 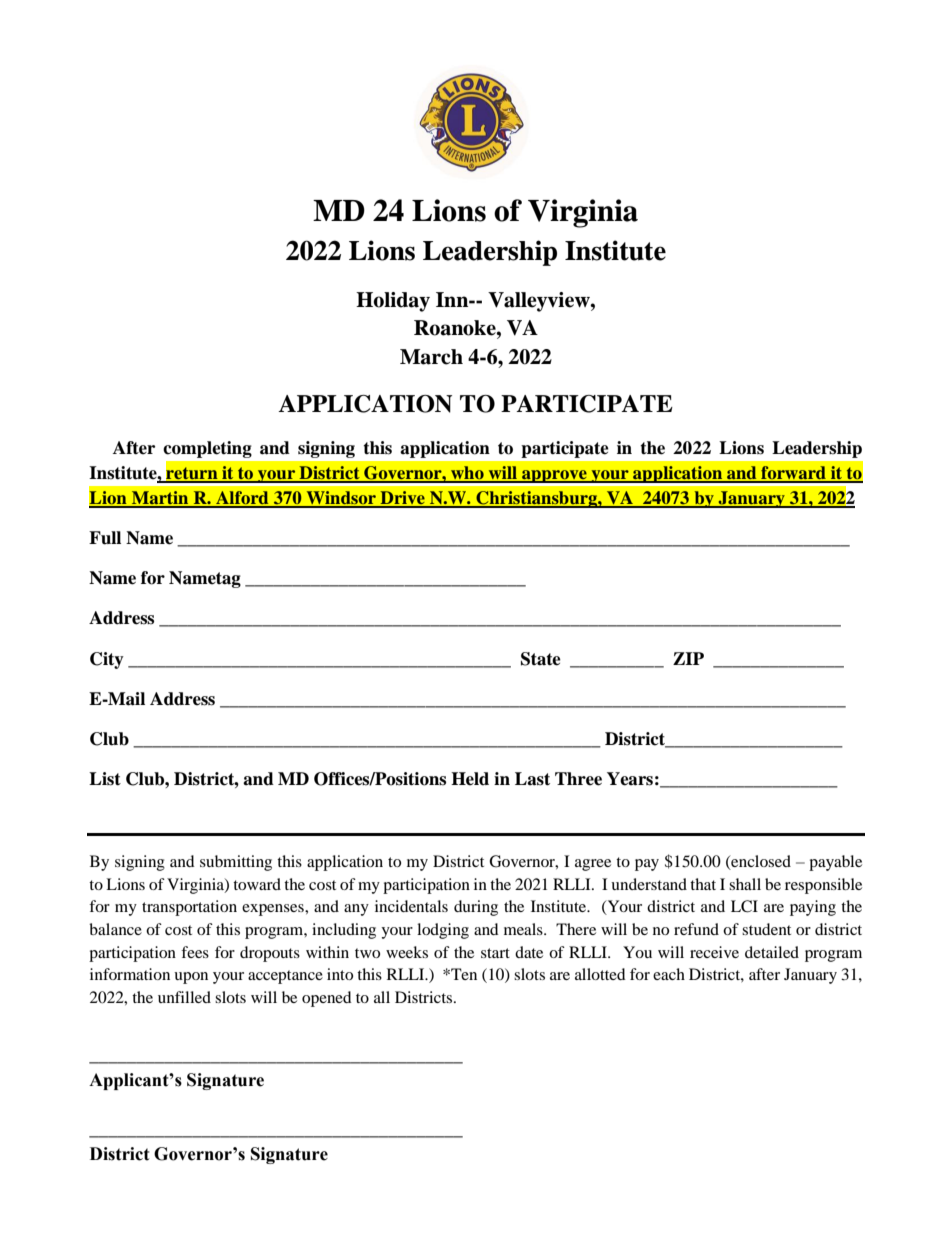 I want to click on State, so click(x=541, y=659).
